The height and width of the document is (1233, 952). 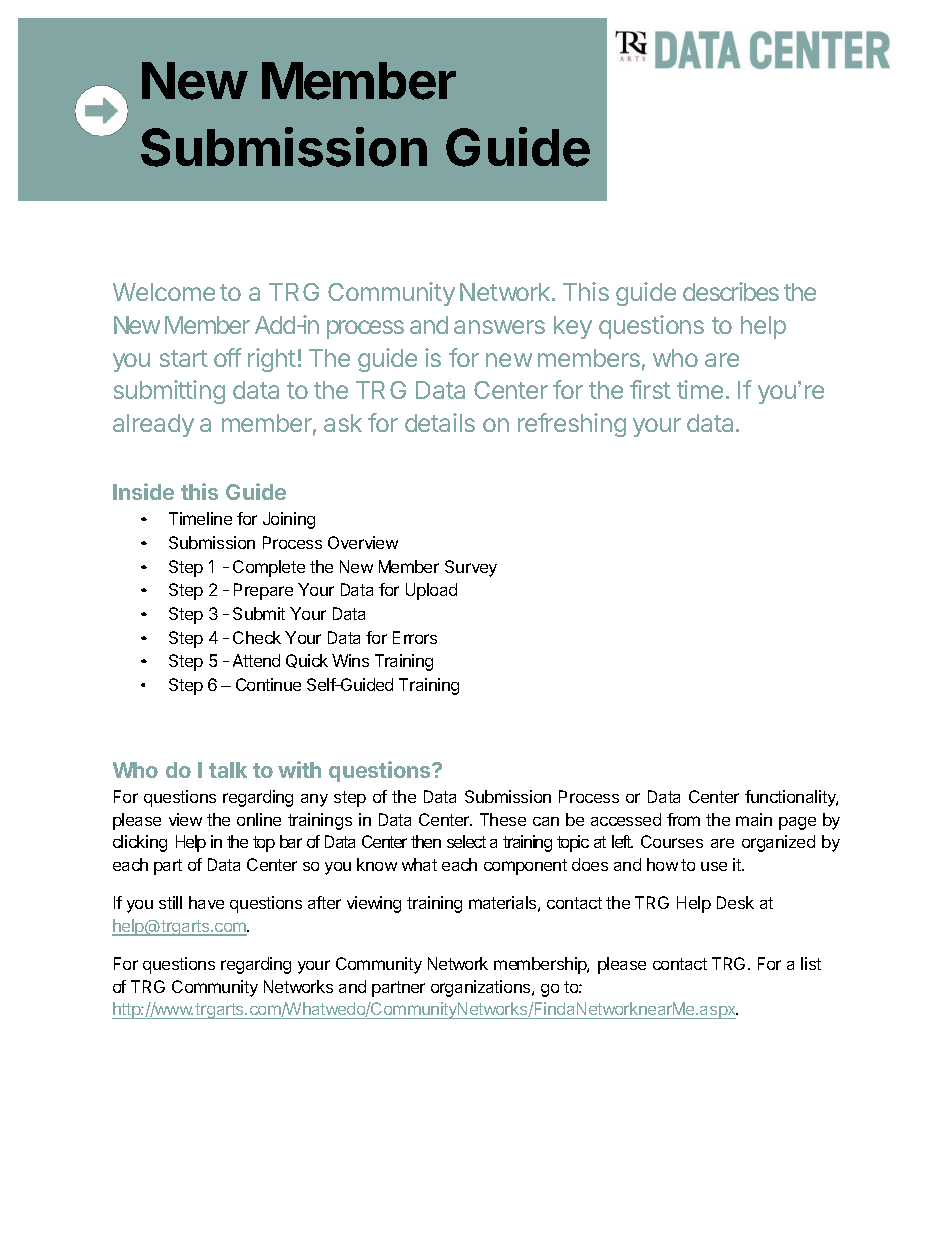 What do you see at coordinates (754, 819) in the document?
I see `main` at bounding box center [754, 819].
